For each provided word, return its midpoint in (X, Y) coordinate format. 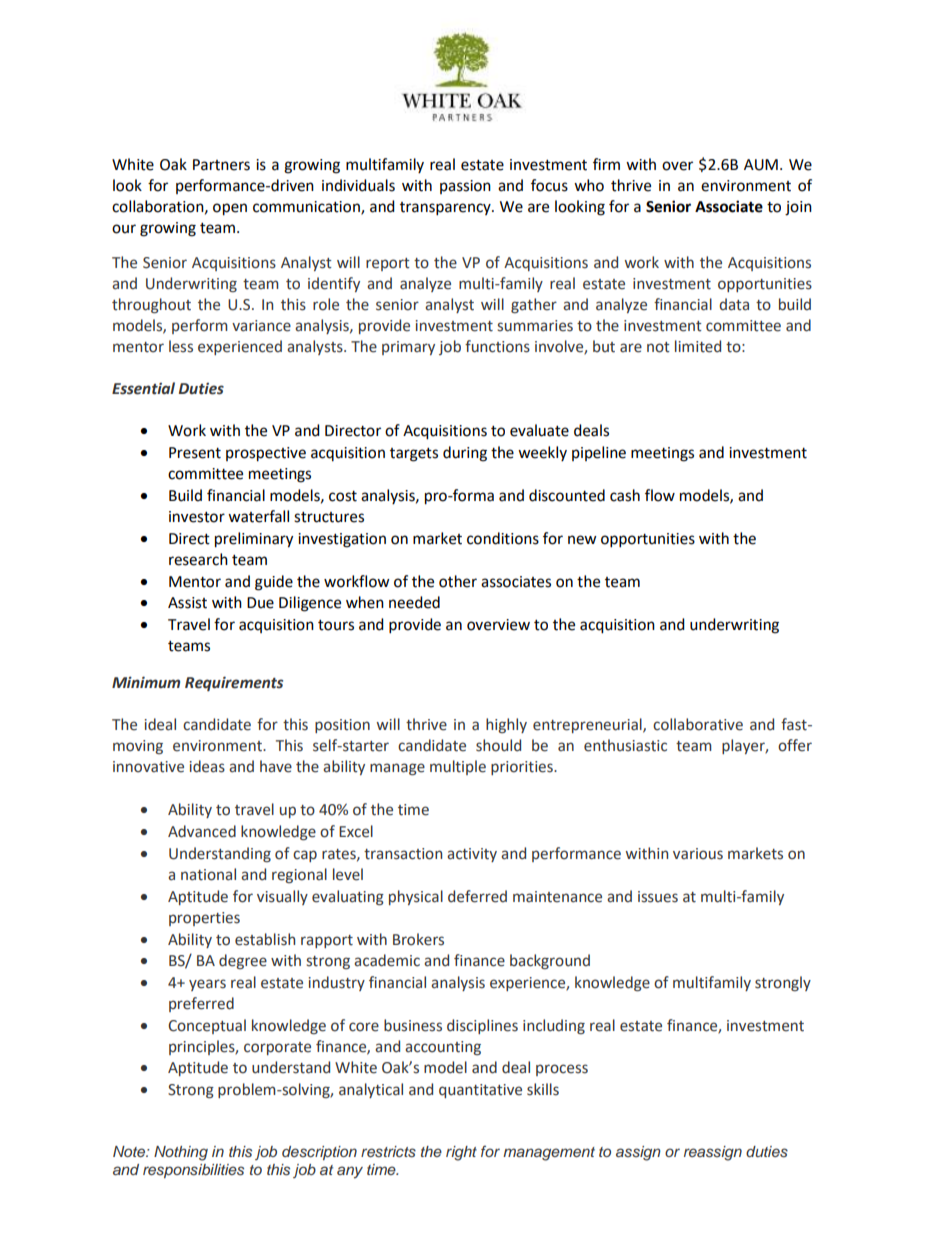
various (698, 854)
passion (465, 187)
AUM (761, 165)
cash (625, 495)
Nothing (181, 1153)
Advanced (202, 831)
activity (472, 855)
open (230, 209)
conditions (503, 538)
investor (197, 517)
